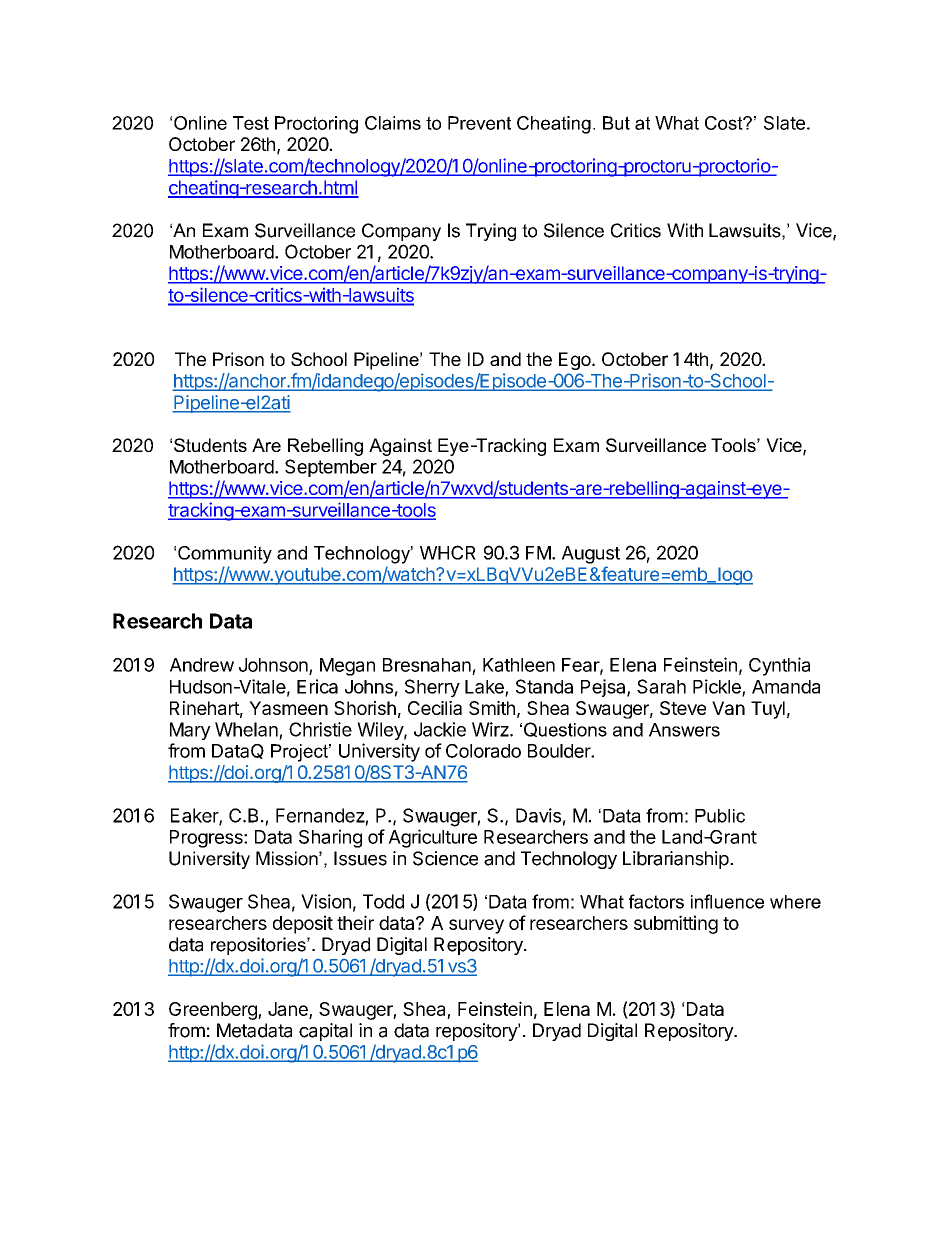 This screenshot has width=952, height=1233. Describe the element at coordinates (616, 123) in the screenshot. I see `But` at that location.
